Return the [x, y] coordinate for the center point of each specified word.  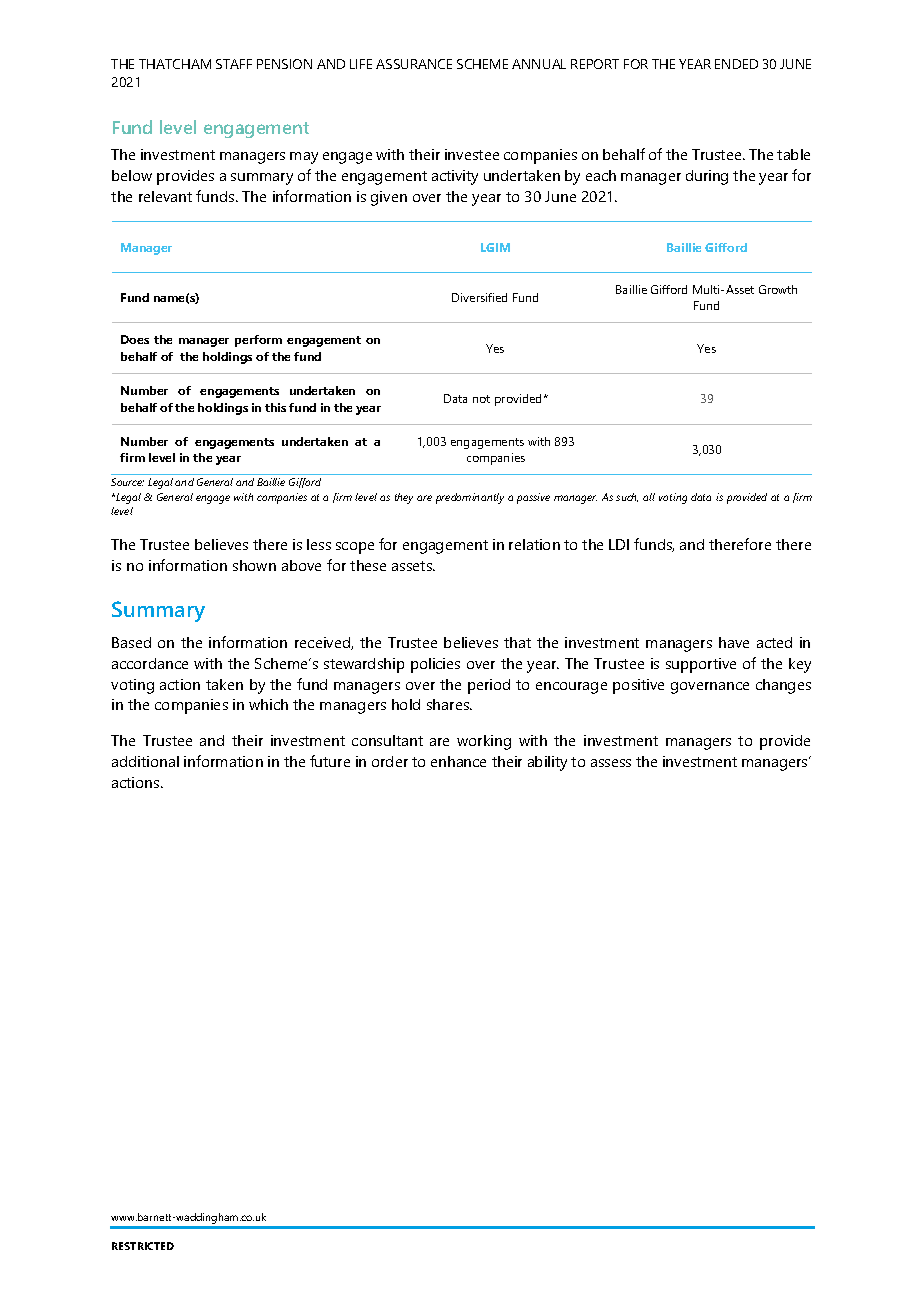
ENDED [736, 64]
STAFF [234, 64]
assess [611, 763]
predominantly [470, 498]
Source [127, 482]
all [649, 497]
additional [145, 761]
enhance [458, 761]
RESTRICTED [143, 1246]
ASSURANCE [414, 64]
